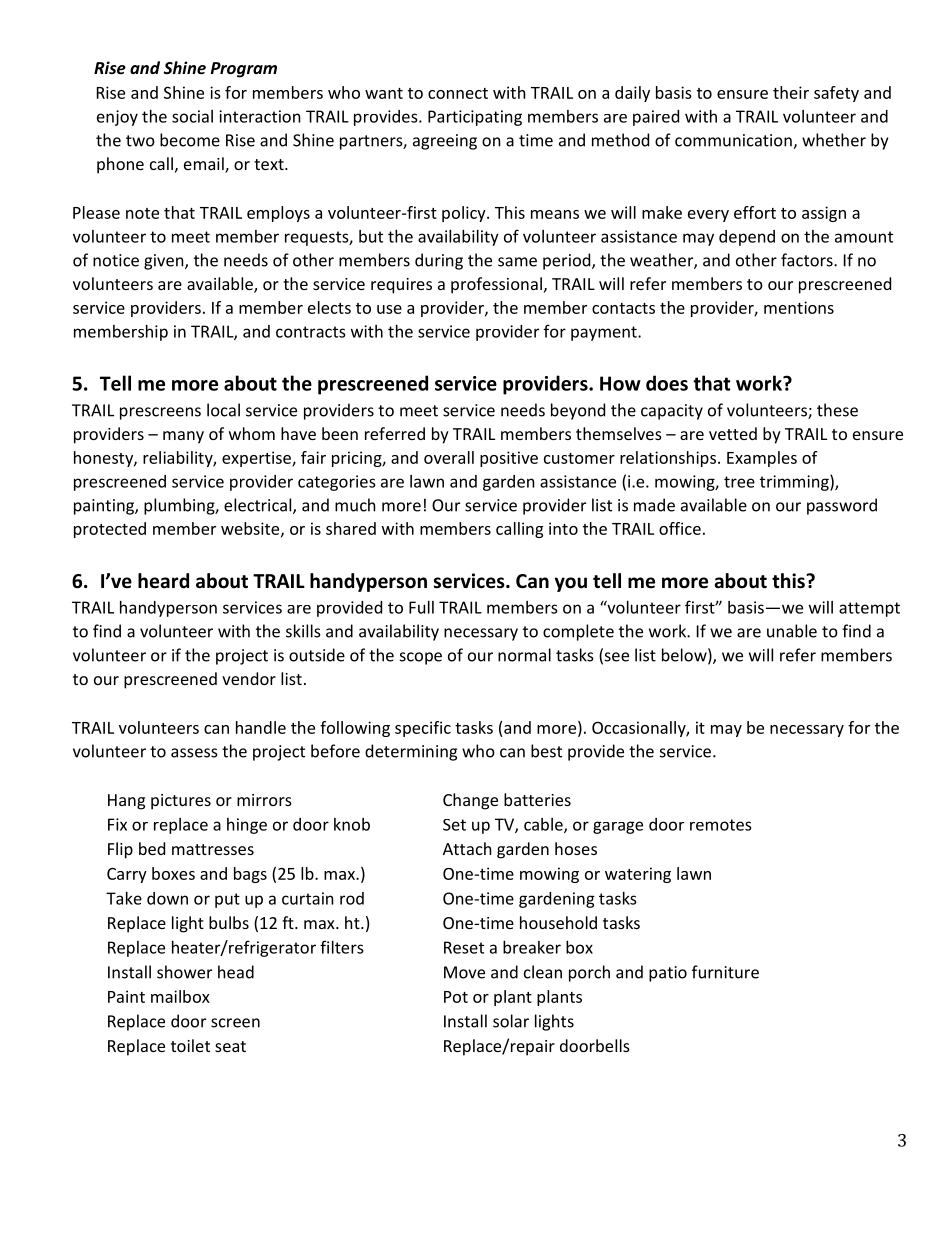  What do you see at coordinates (725, 972) in the screenshot?
I see `furniture` at bounding box center [725, 972].
